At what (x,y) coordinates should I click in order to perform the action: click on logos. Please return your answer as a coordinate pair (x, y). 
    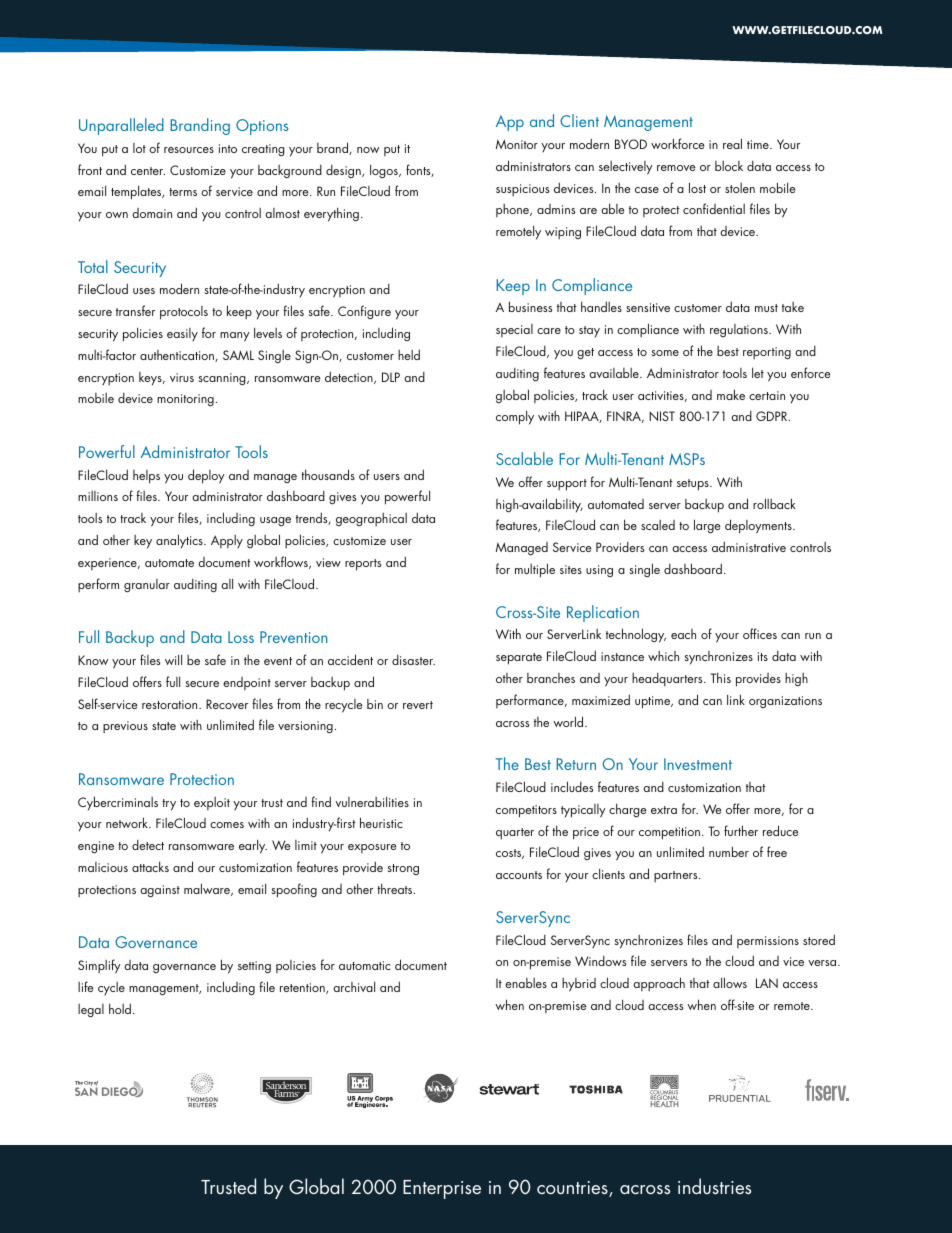
    Looking at the image, I should click on (385, 171).
